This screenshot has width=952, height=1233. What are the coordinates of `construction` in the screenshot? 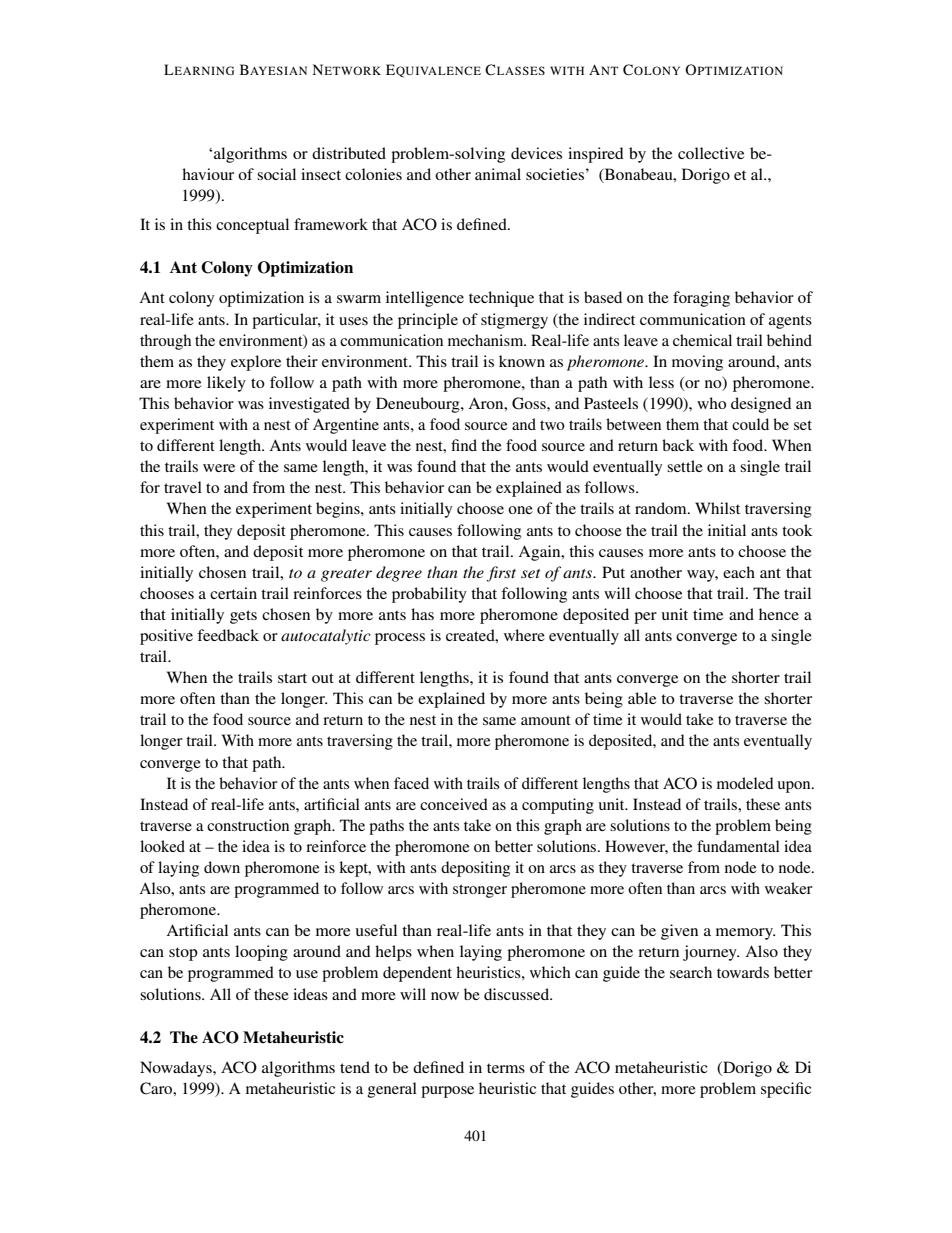 It's located at (248, 825).
